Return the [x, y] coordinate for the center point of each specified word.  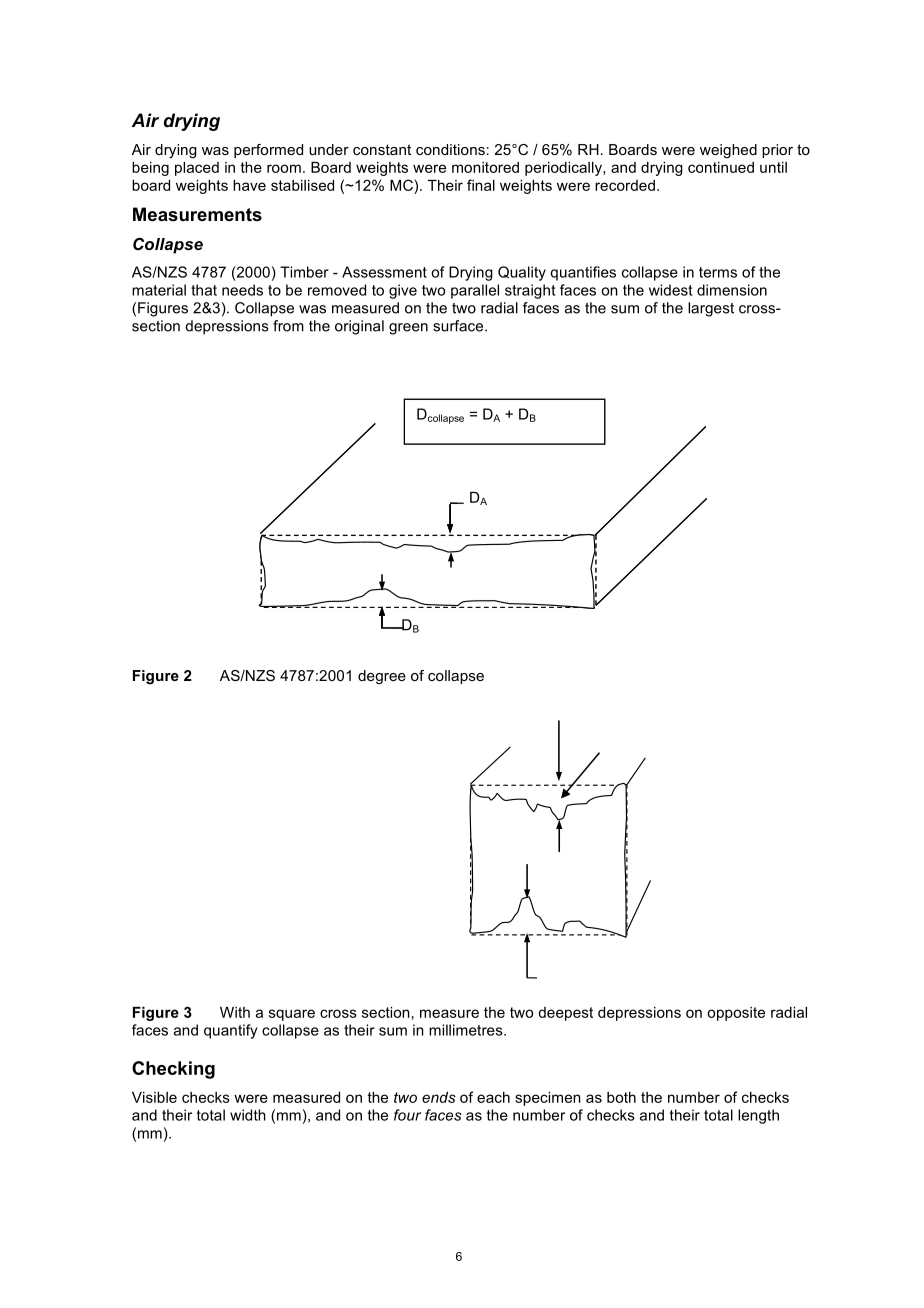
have [249, 185]
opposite [736, 1014]
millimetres [467, 1030]
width [248, 1115]
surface [459, 326]
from [288, 326]
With [235, 1012]
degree [382, 677]
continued [721, 167]
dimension [732, 290]
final [481, 185]
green [408, 329]
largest [711, 309]
